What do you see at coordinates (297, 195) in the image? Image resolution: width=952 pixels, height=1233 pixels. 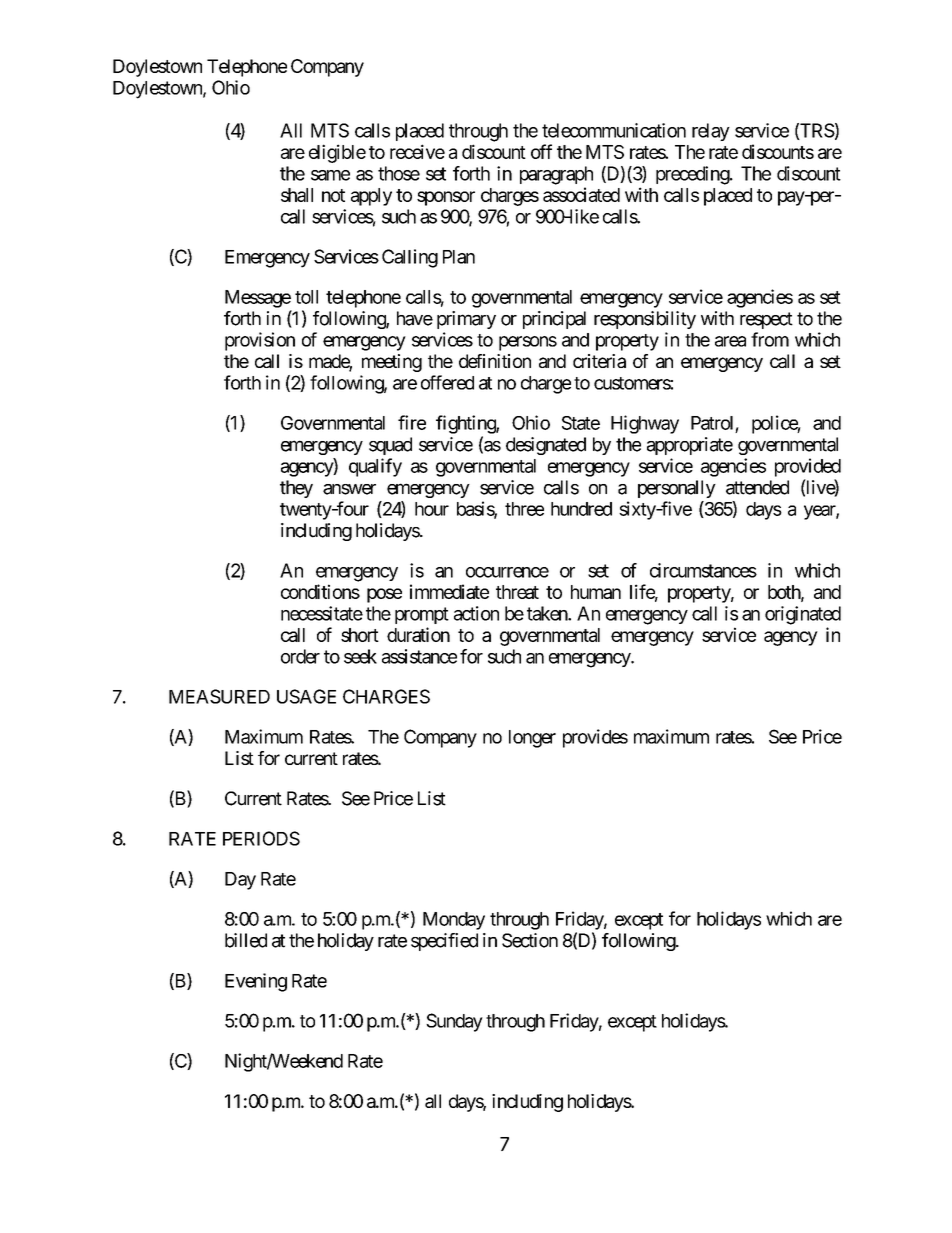 I see `shall` at bounding box center [297, 195].
